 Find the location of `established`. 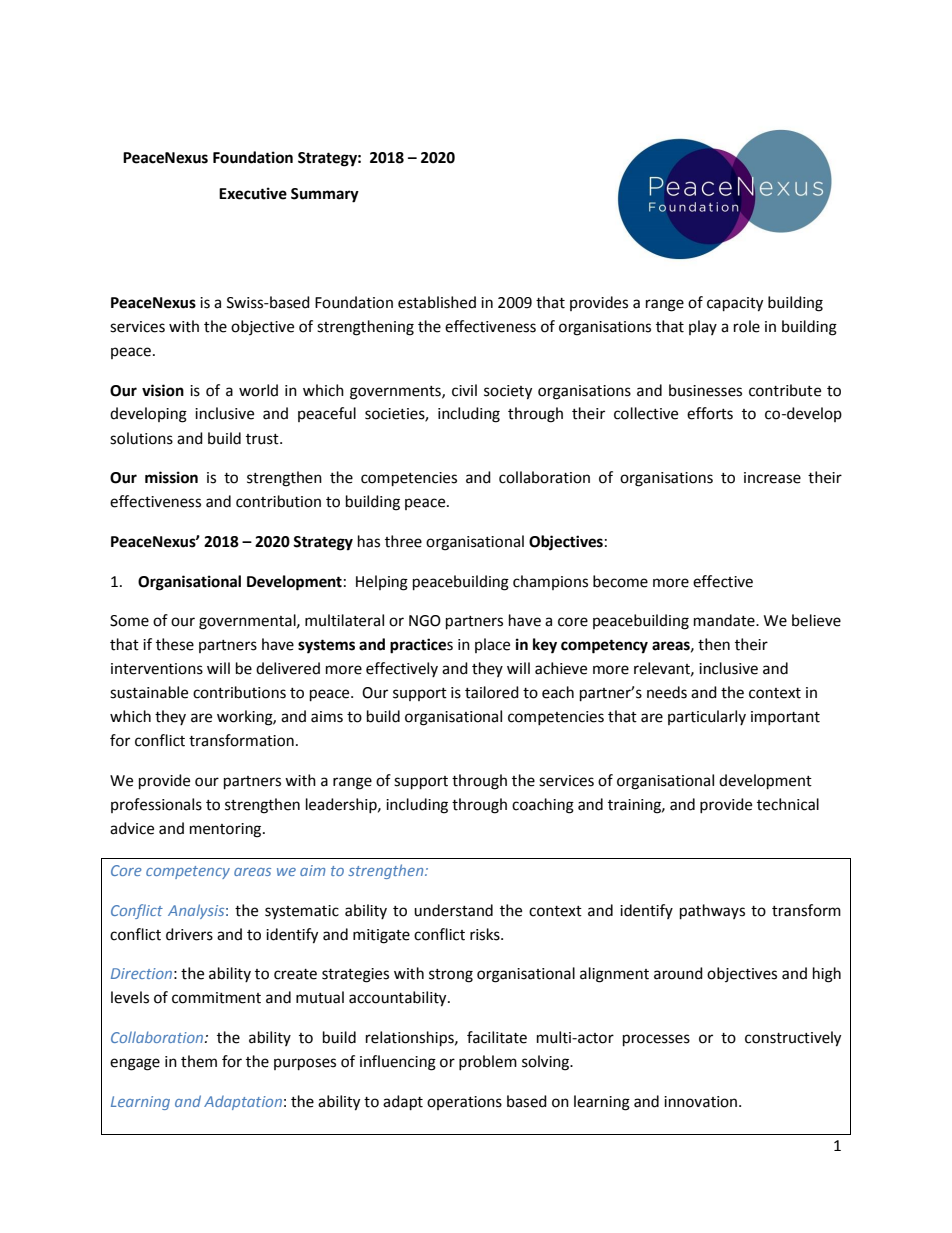

established is located at coordinates (437, 302).
